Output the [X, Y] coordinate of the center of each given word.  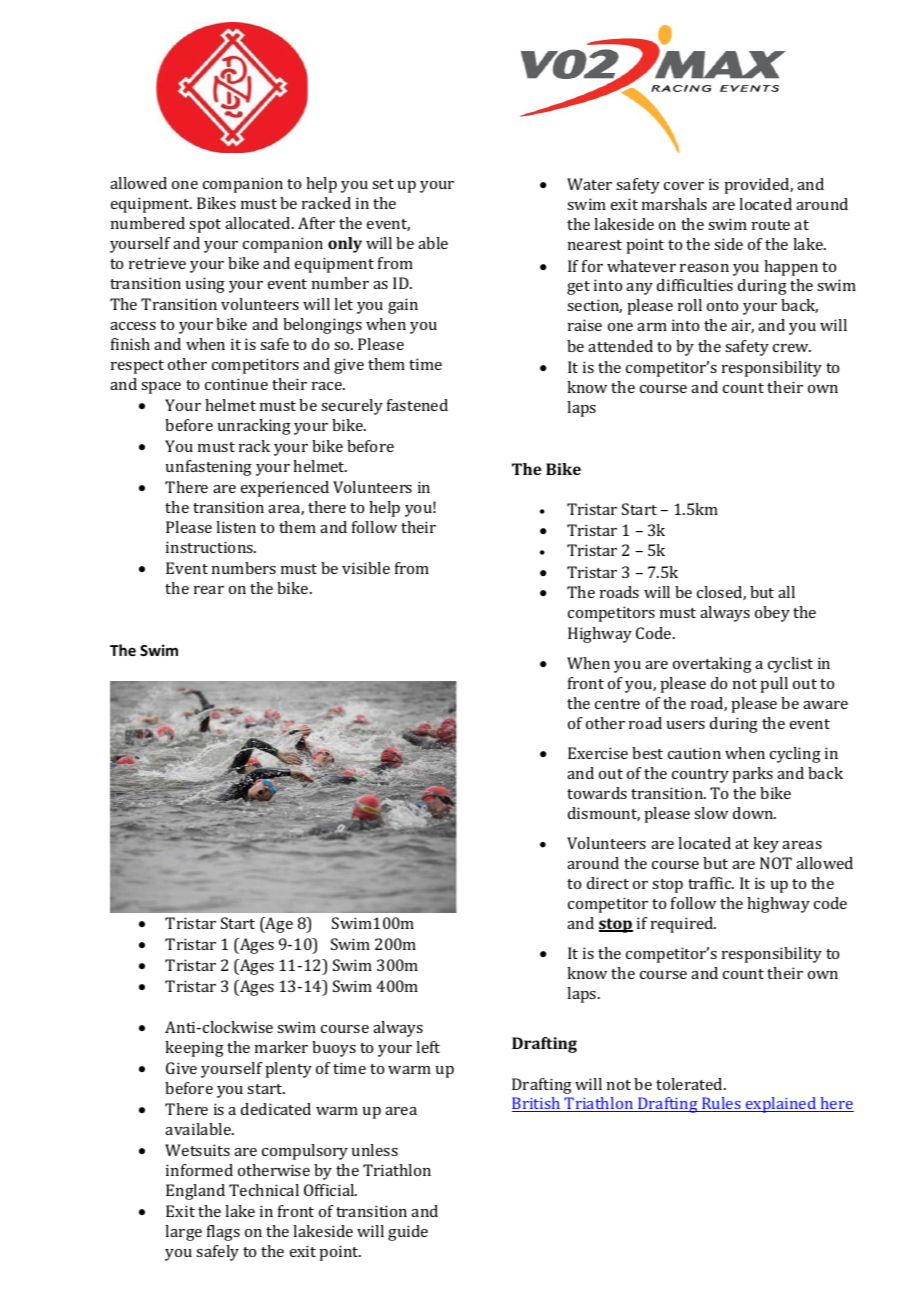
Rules [721, 1104]
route [771, 225]
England [195, 1192]
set [383, 184]
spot [205, 226]
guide [408, 1233]
